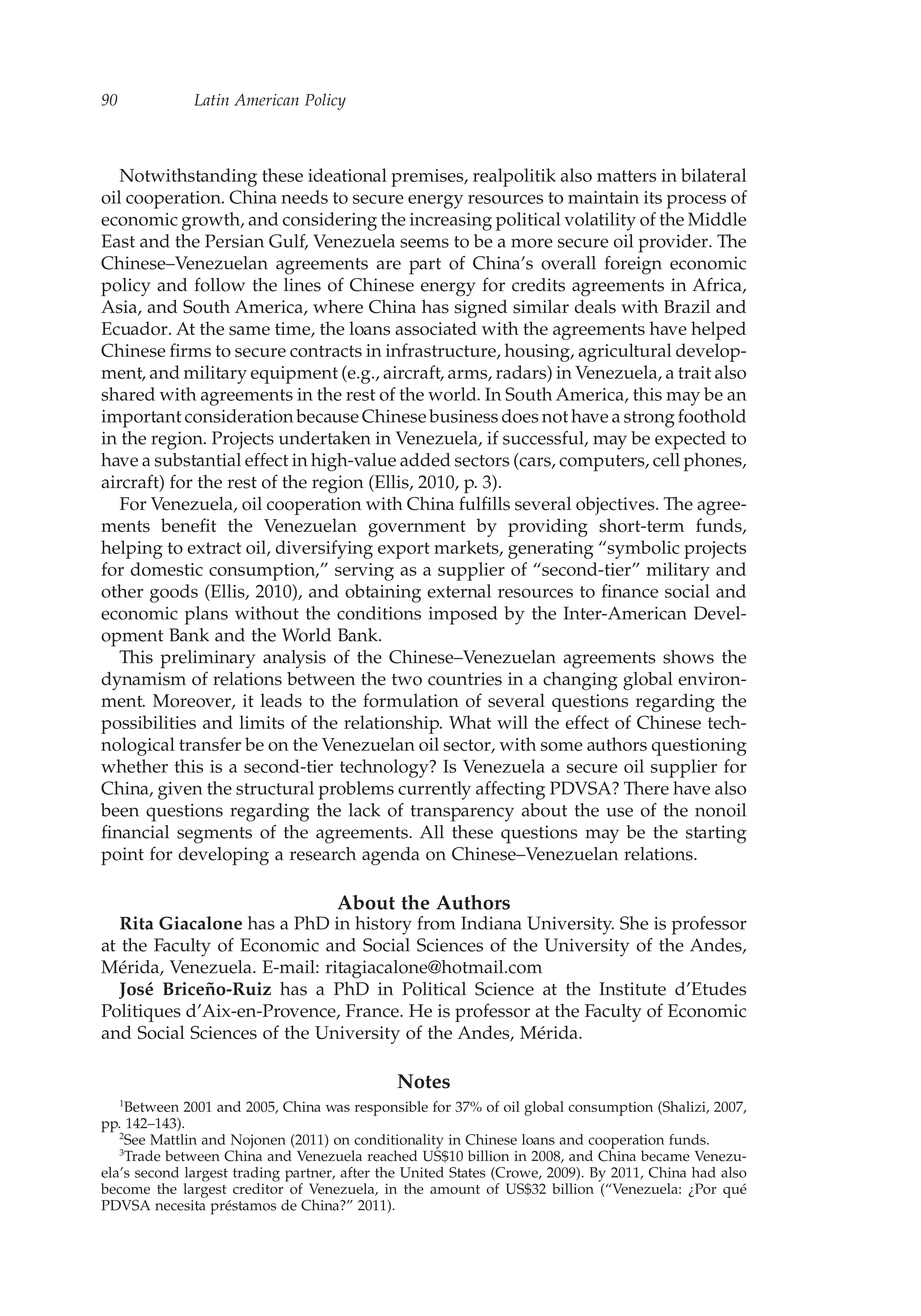  Describe the element at coordinates (256, 1175) in the document. I see `trading` at that location.
